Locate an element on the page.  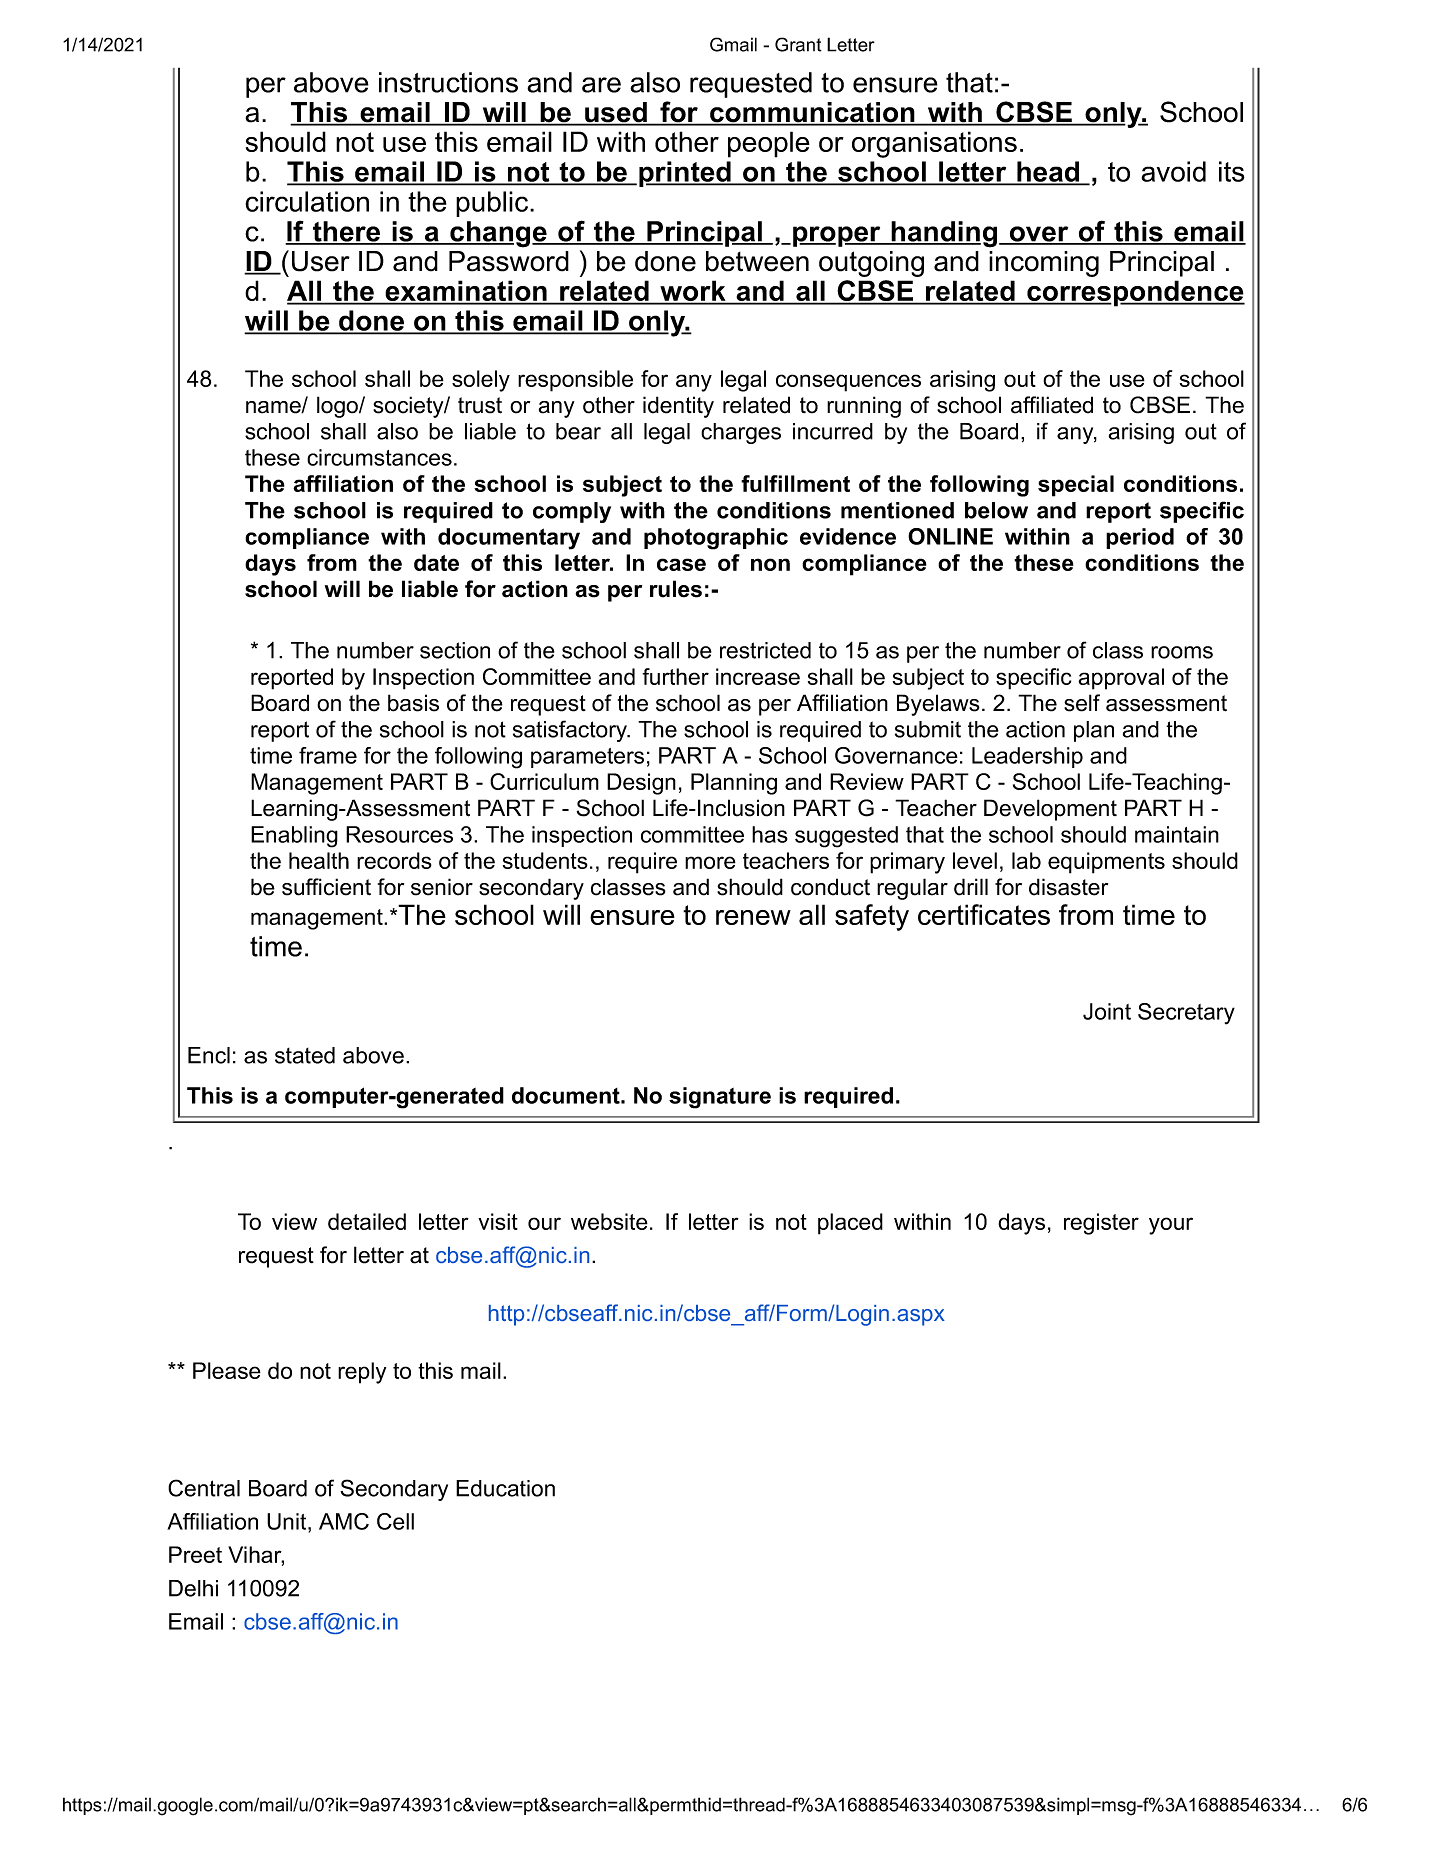
people is located at coordinates (769, 144).
